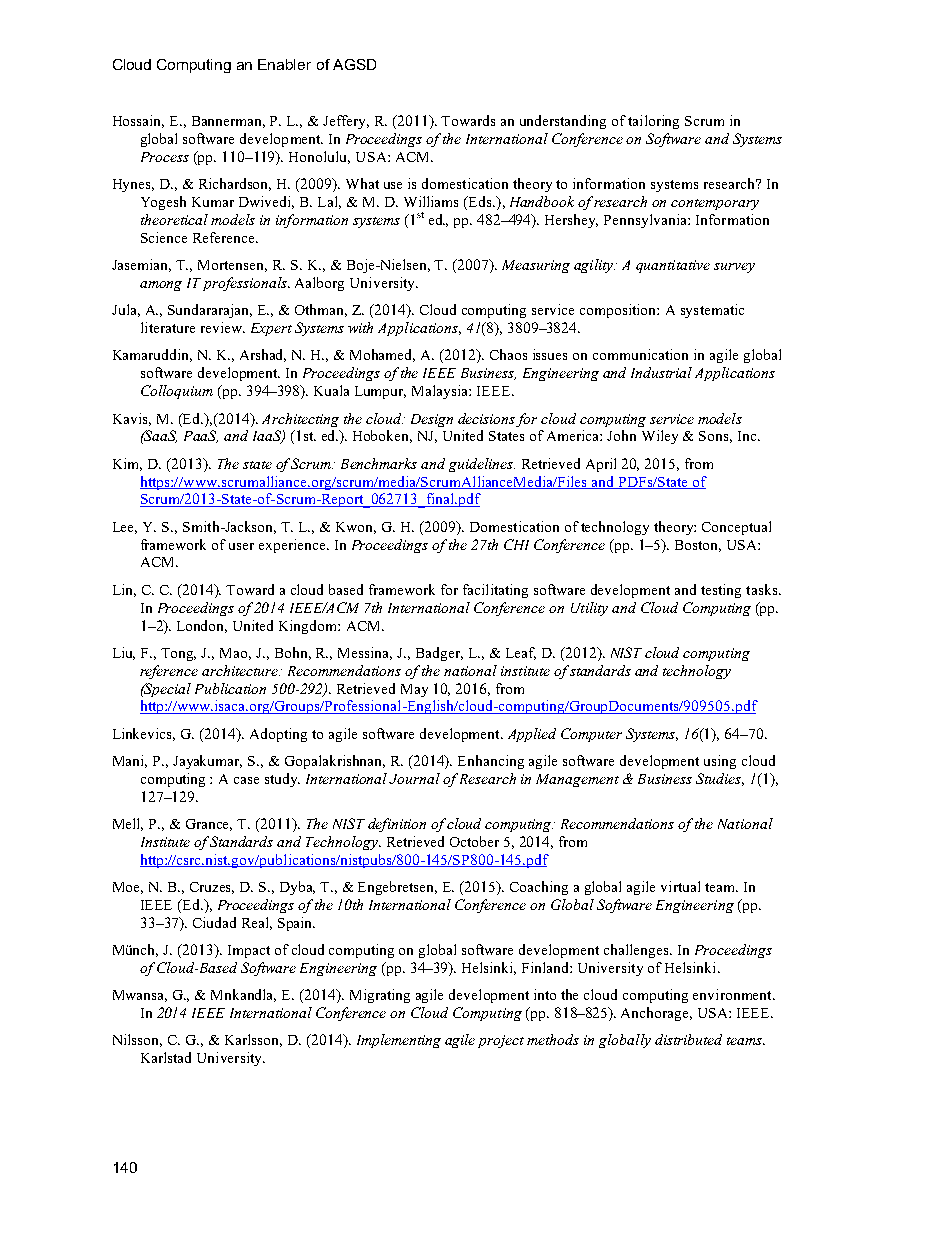 This screenshot has height=1233, width=952. I want to click on Studies, so click(720, 779).
